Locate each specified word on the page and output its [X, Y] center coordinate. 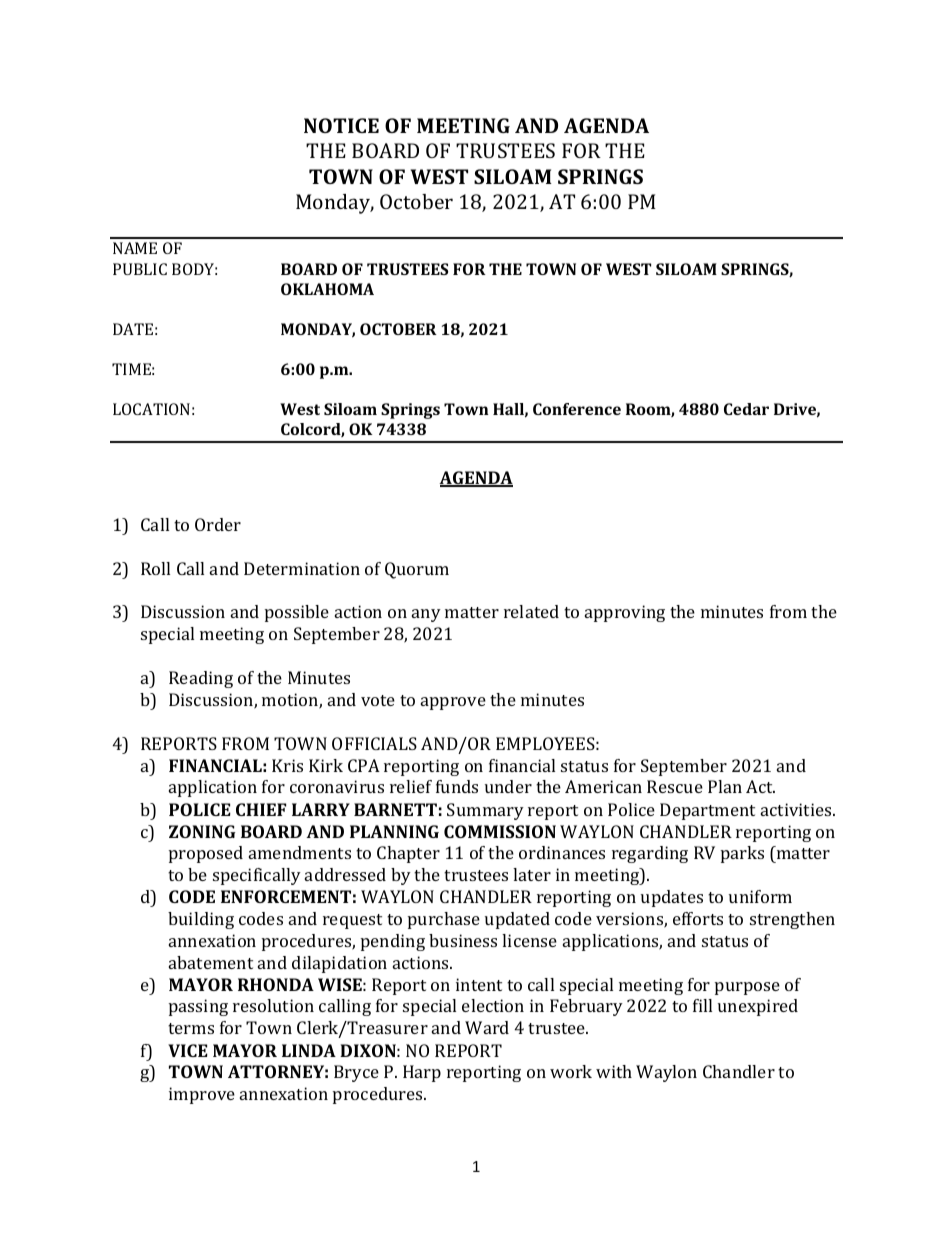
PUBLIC [140, 269]
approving [625, 613]
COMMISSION [500, 831]
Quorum [417, 570]
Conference [577, 409]
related [531, 611]
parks [742, 854]
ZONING [202, 831]
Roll [155, 568]
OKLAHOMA [327, 289]
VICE [188, 1050]
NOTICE [341, 125]
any [426, 615]
